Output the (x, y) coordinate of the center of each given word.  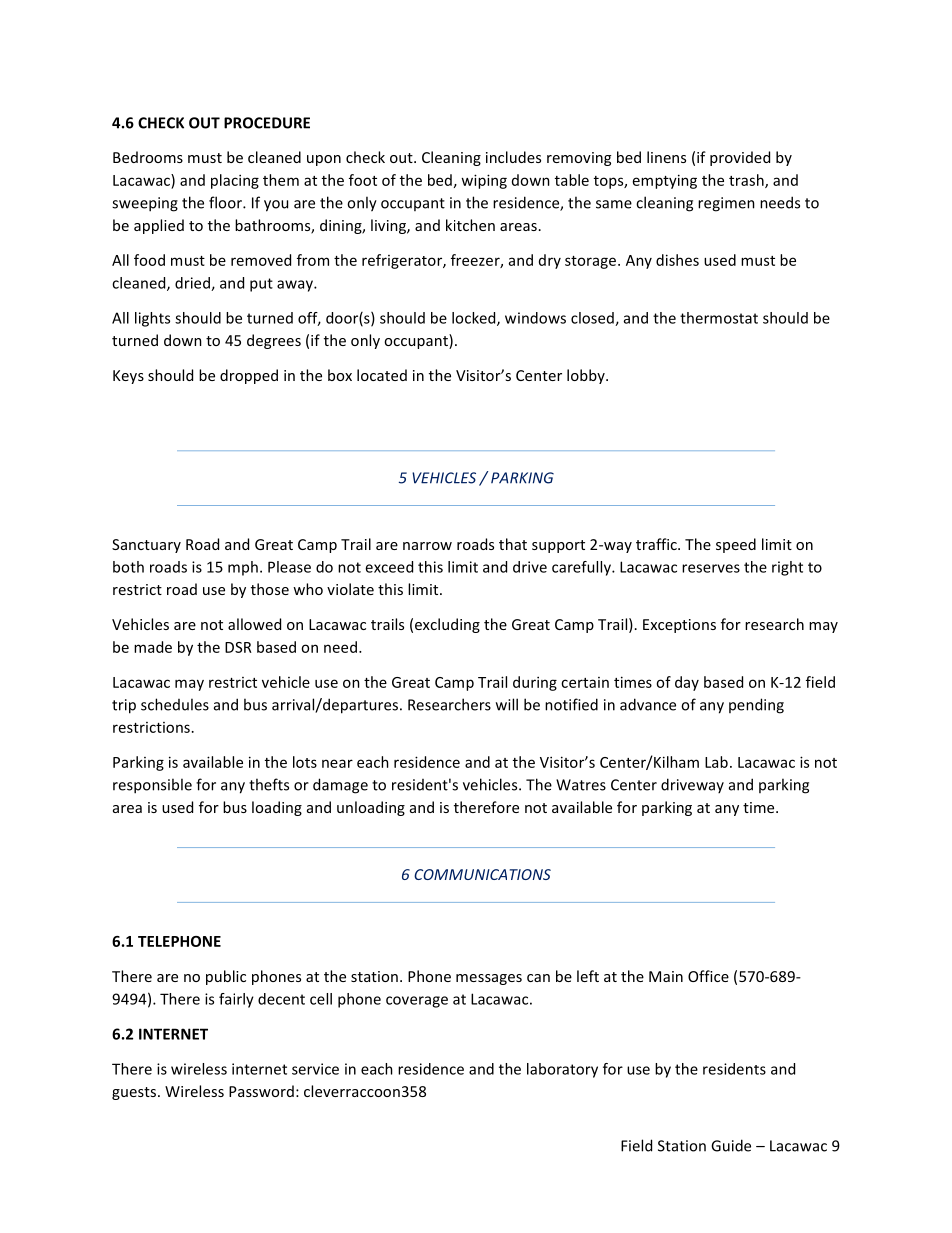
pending (756, 706)
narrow (427, 546)
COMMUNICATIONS (482, 874)
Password (261, 1091)
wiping (484, 181)
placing (235, 181)
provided (740, 158)
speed (736, 545)
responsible (152, 786)
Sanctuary (146, 546)
